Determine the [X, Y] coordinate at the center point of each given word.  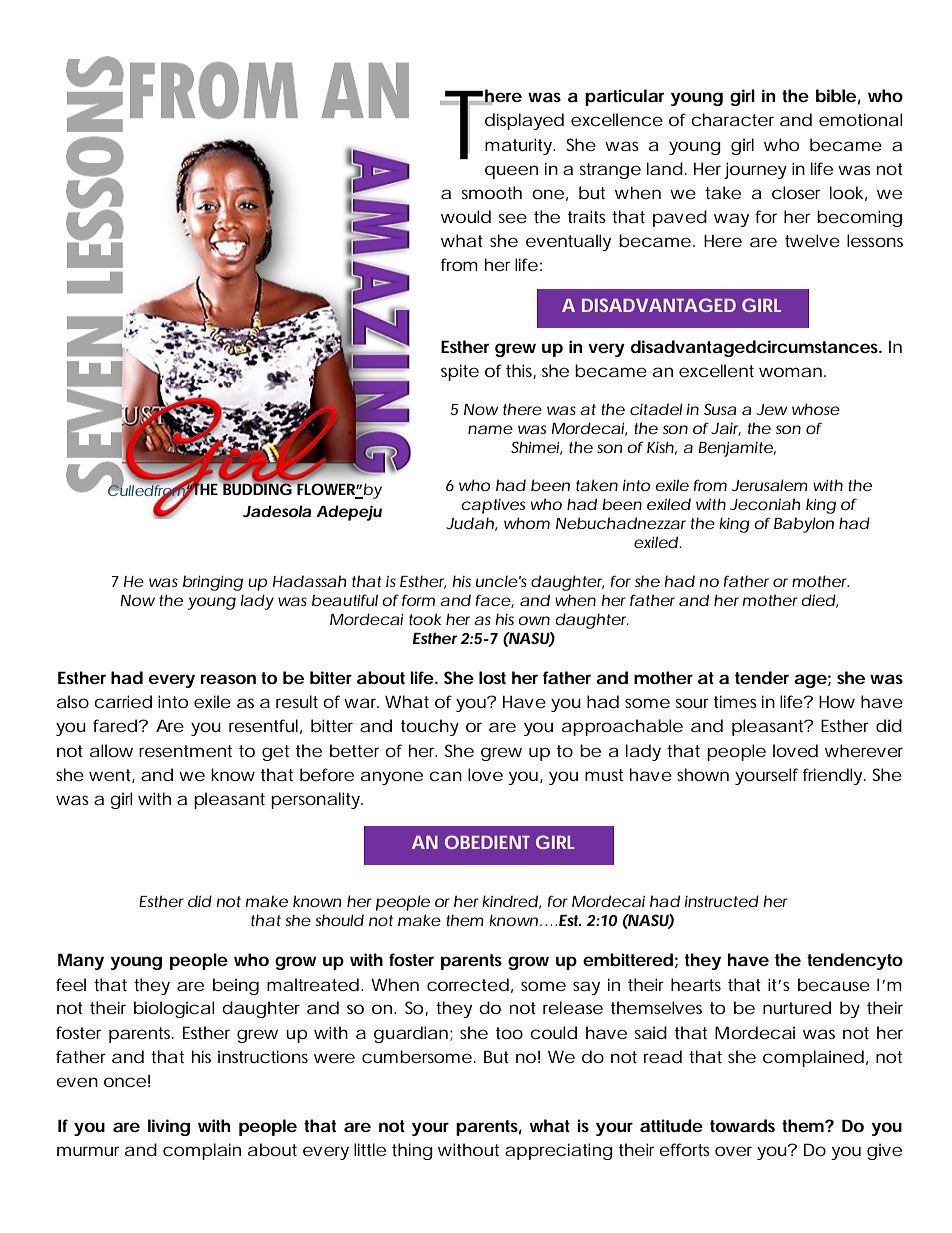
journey [755, 170]
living [169, 1127]
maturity [520, 146]
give [884, 1151]
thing [412, 1151]
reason [228, 679]
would [466, 216]
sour [692, 703]
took [425, 619]
